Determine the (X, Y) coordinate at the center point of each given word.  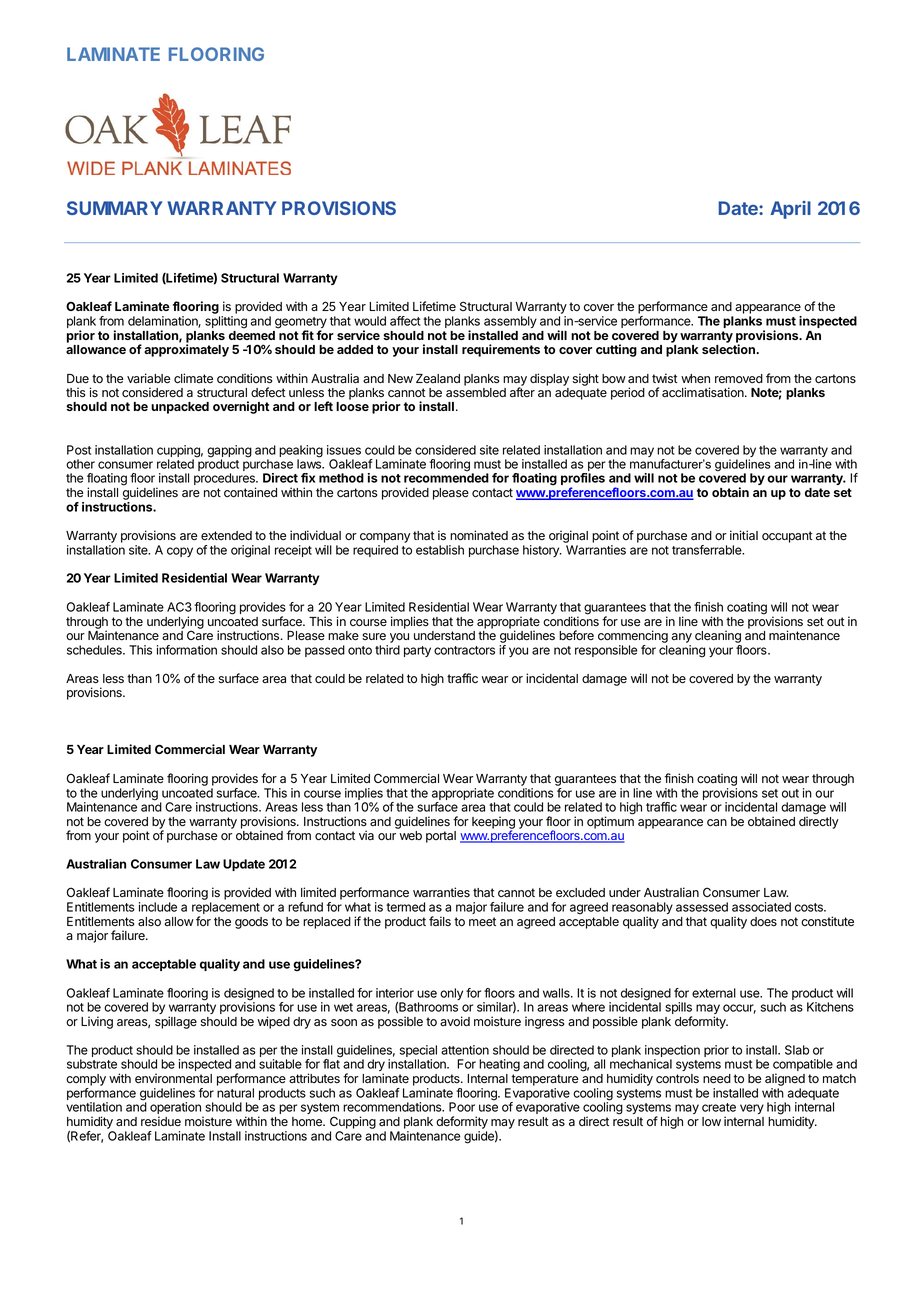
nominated (479, 535)
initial (744, 535)
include (158, 907)
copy (180, 552)
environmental (173, 1078)
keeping (493, 823)
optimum (610, 822)
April (790, 210)
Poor (462, 1107)
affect (405, 321)
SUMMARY (114, 208)
